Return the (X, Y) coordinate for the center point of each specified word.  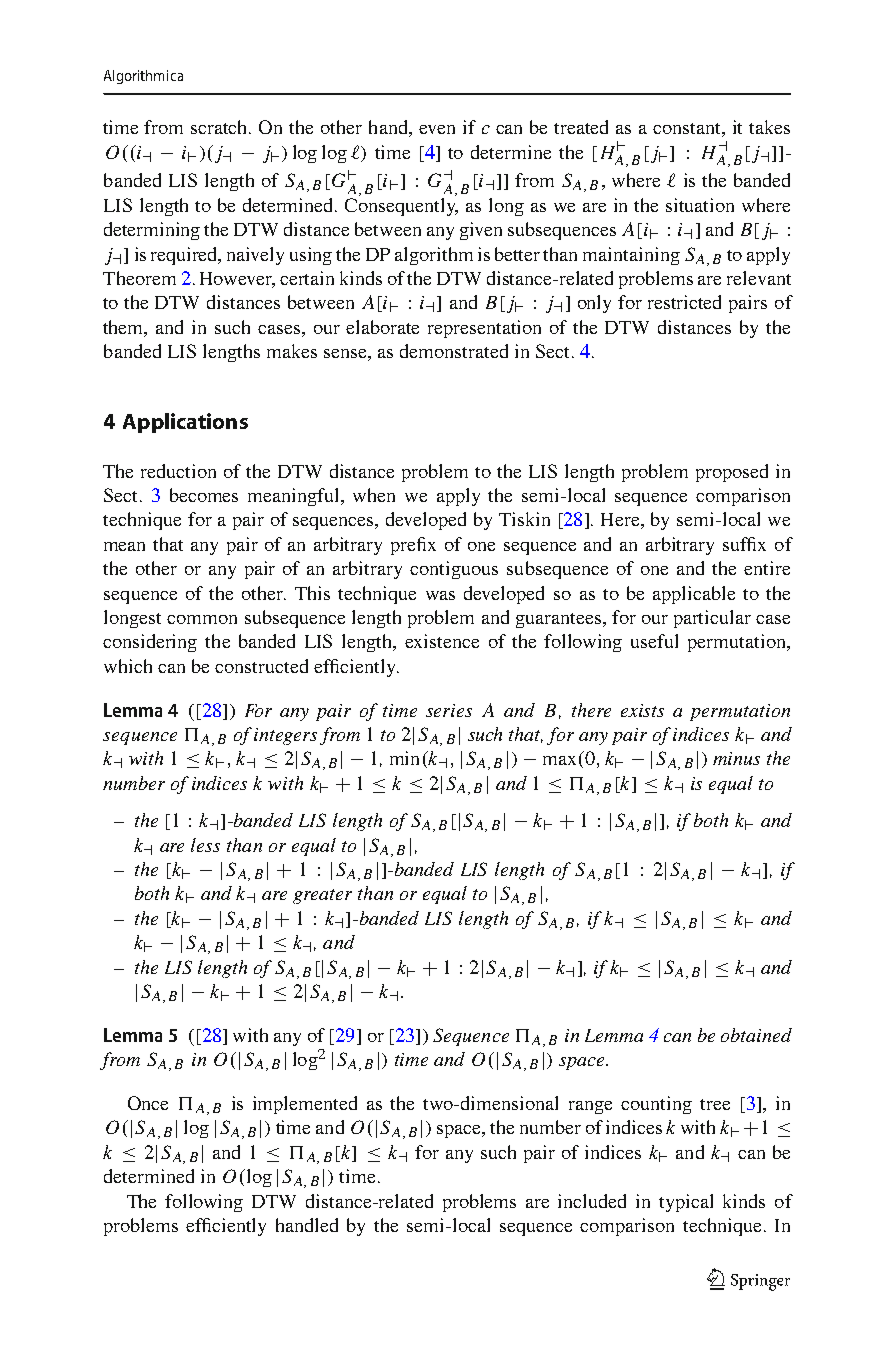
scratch (221, 127)
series (449, 710)
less (205, 845)
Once (148, 1103)
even (437, 129)
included (592, 1201)
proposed (732, 473)
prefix (413, 546)
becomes (204, 495)
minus (736, 758)
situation (700, 205)
